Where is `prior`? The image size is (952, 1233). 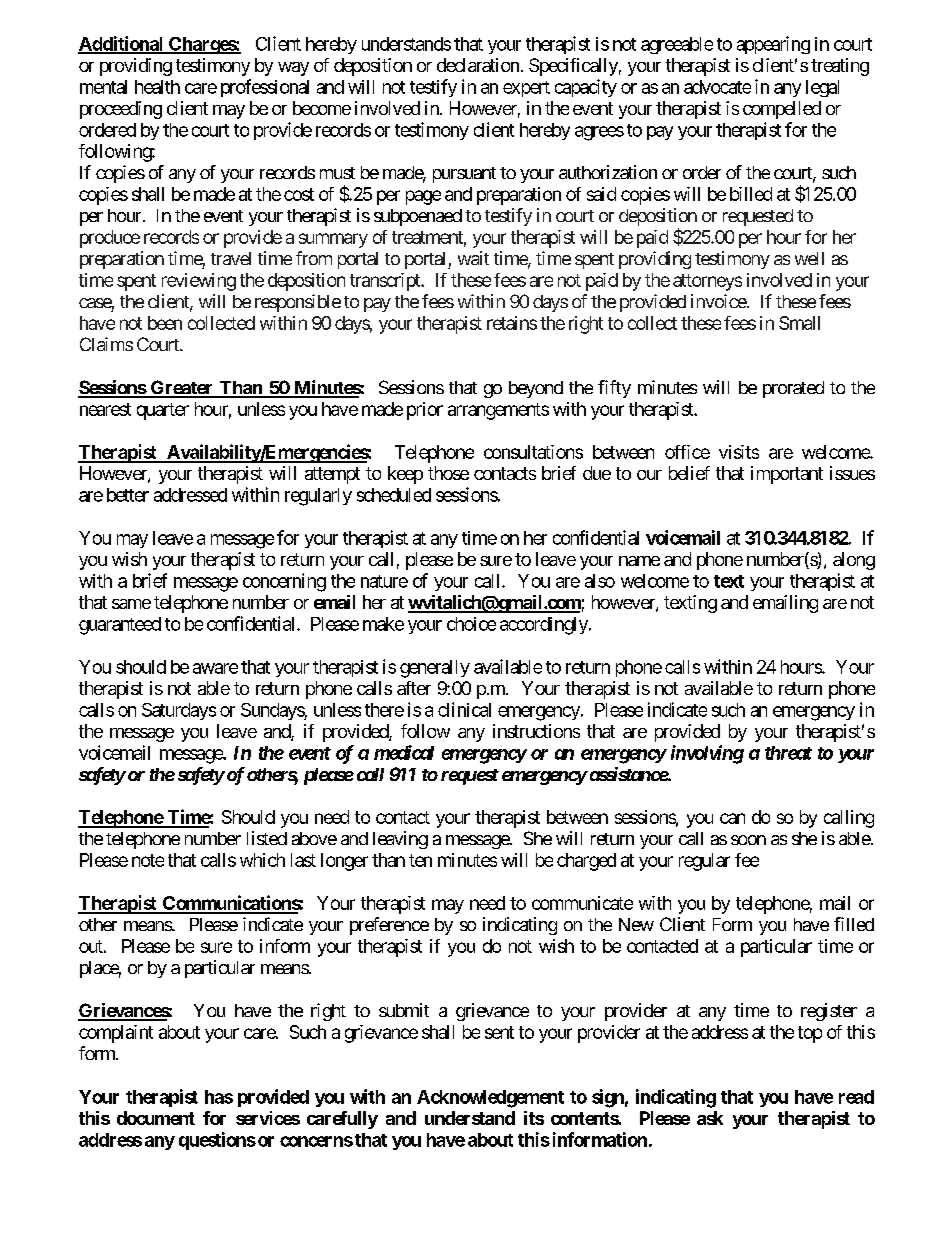 prior is located at coordinates (425, 411).
